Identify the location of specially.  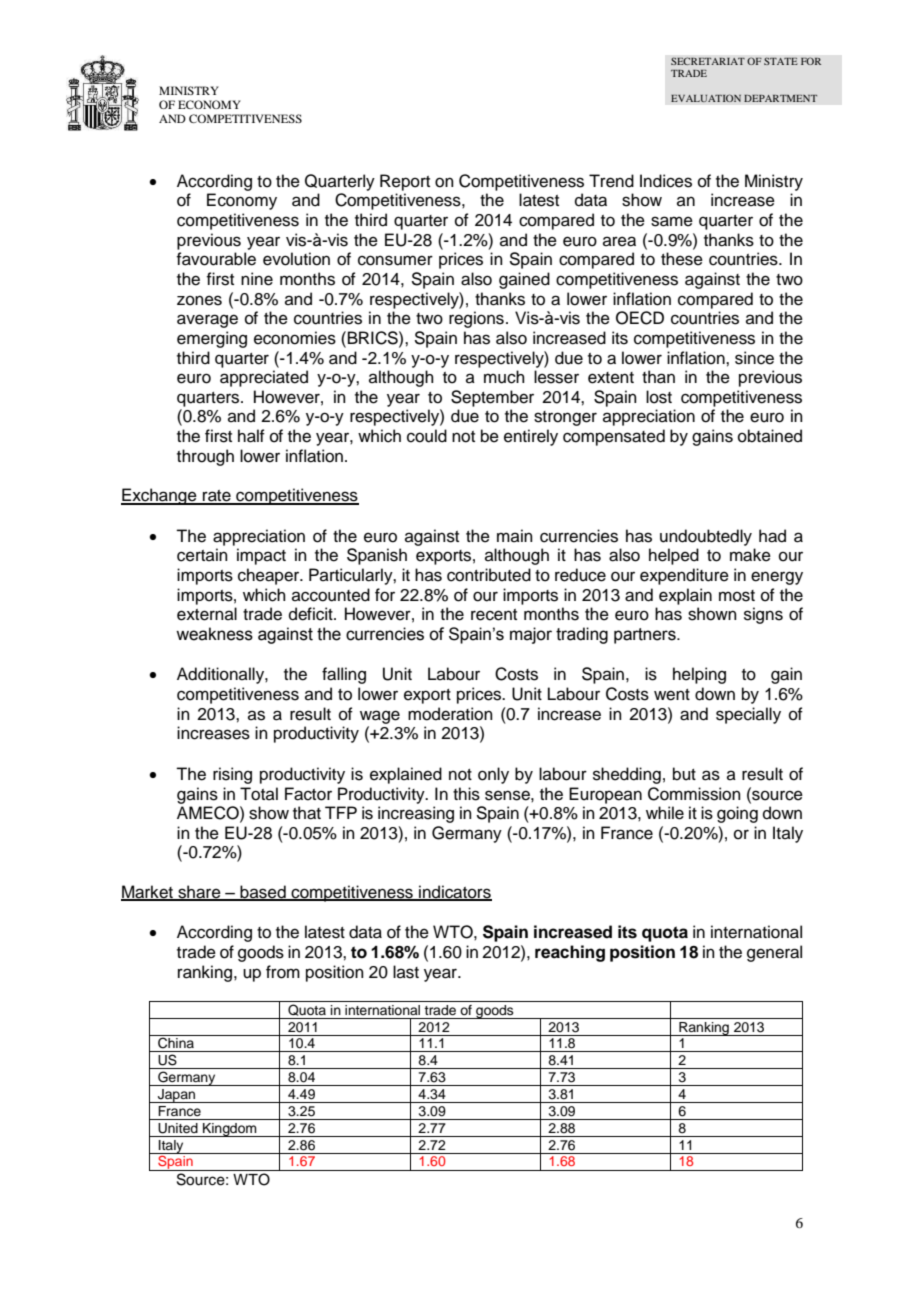
(748, 715).
